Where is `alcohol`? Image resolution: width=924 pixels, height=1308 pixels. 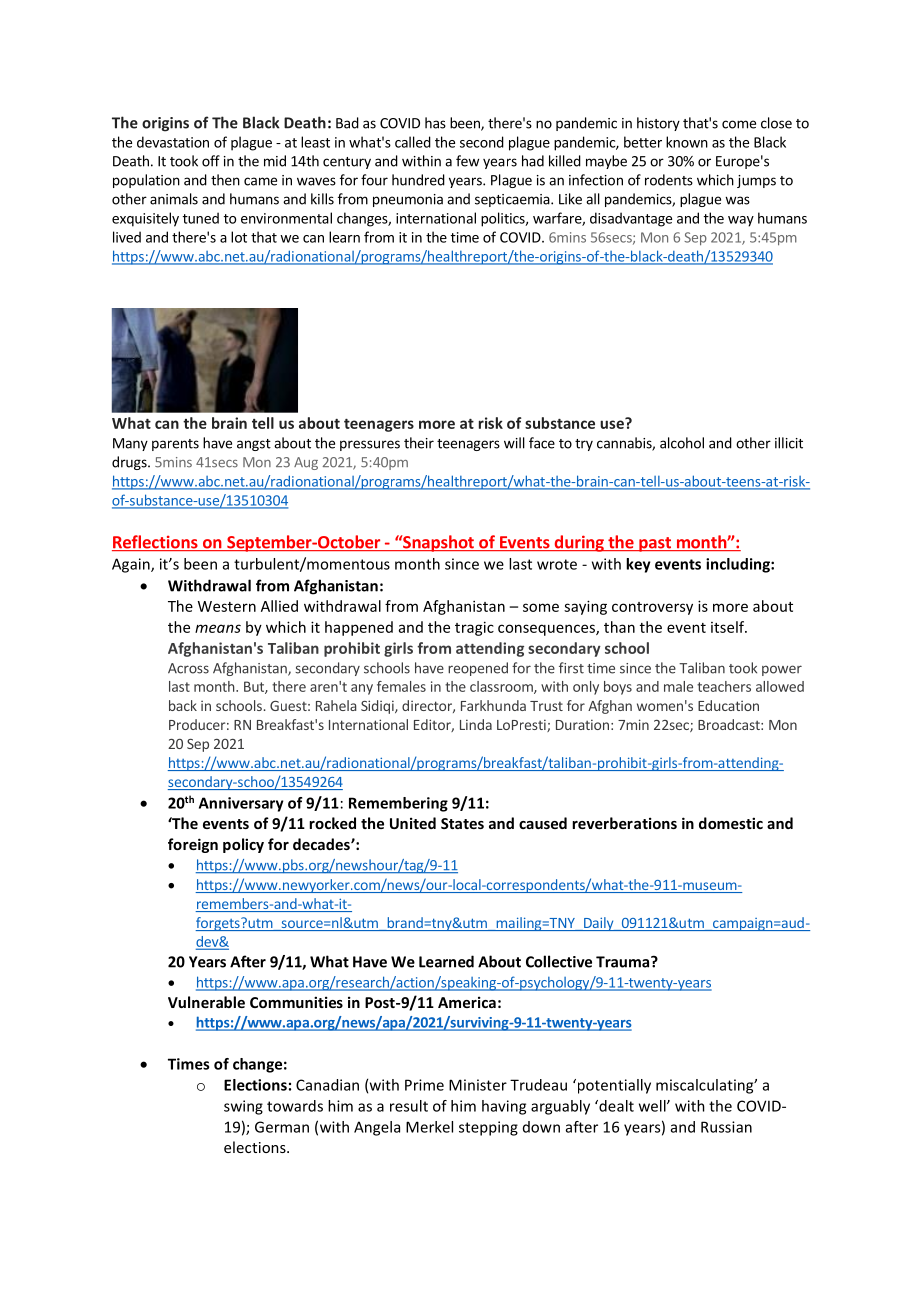
alcohol is located at coordinates (682, 443).
